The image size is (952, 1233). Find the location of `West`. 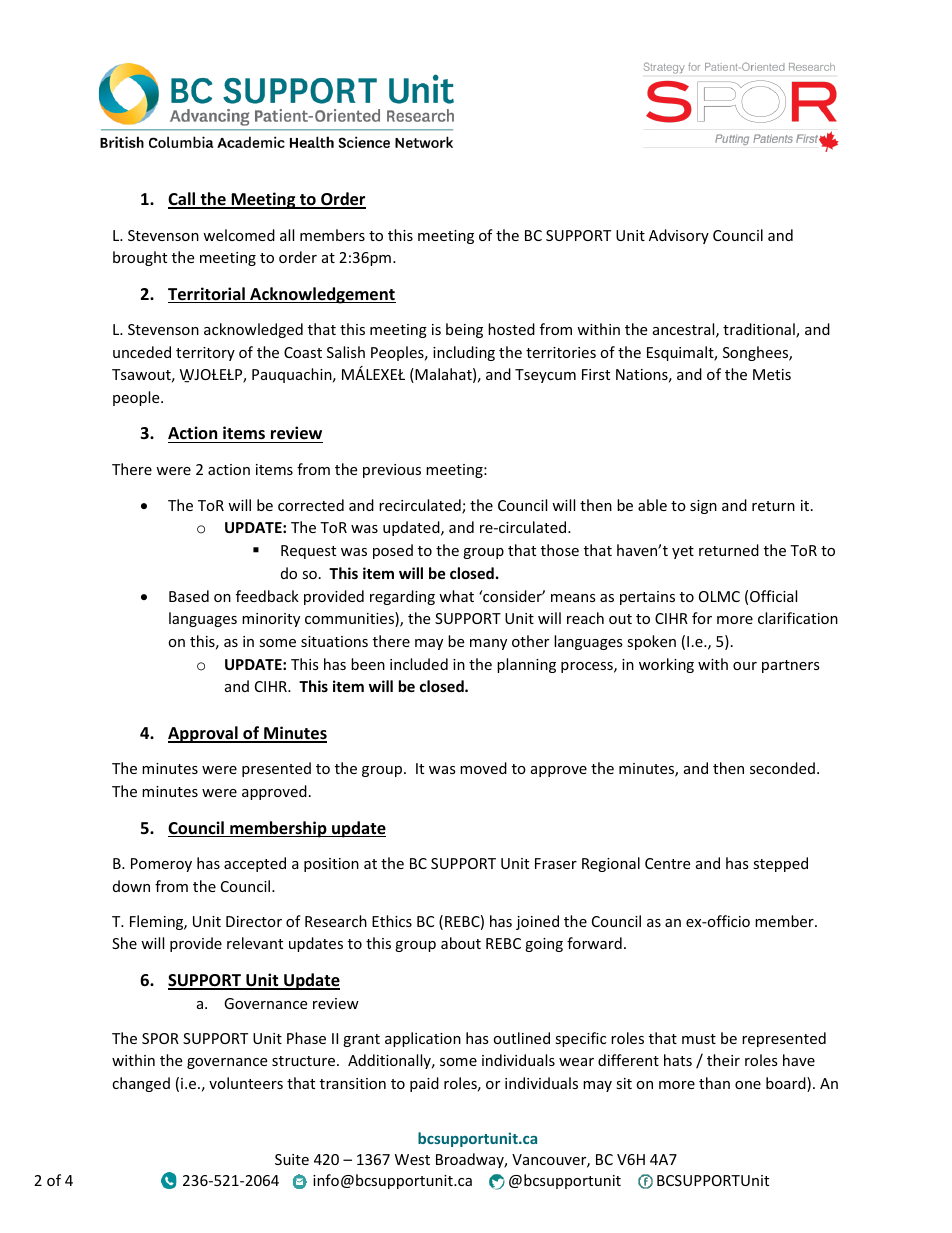

West is located at coordinates (412, 1159).
